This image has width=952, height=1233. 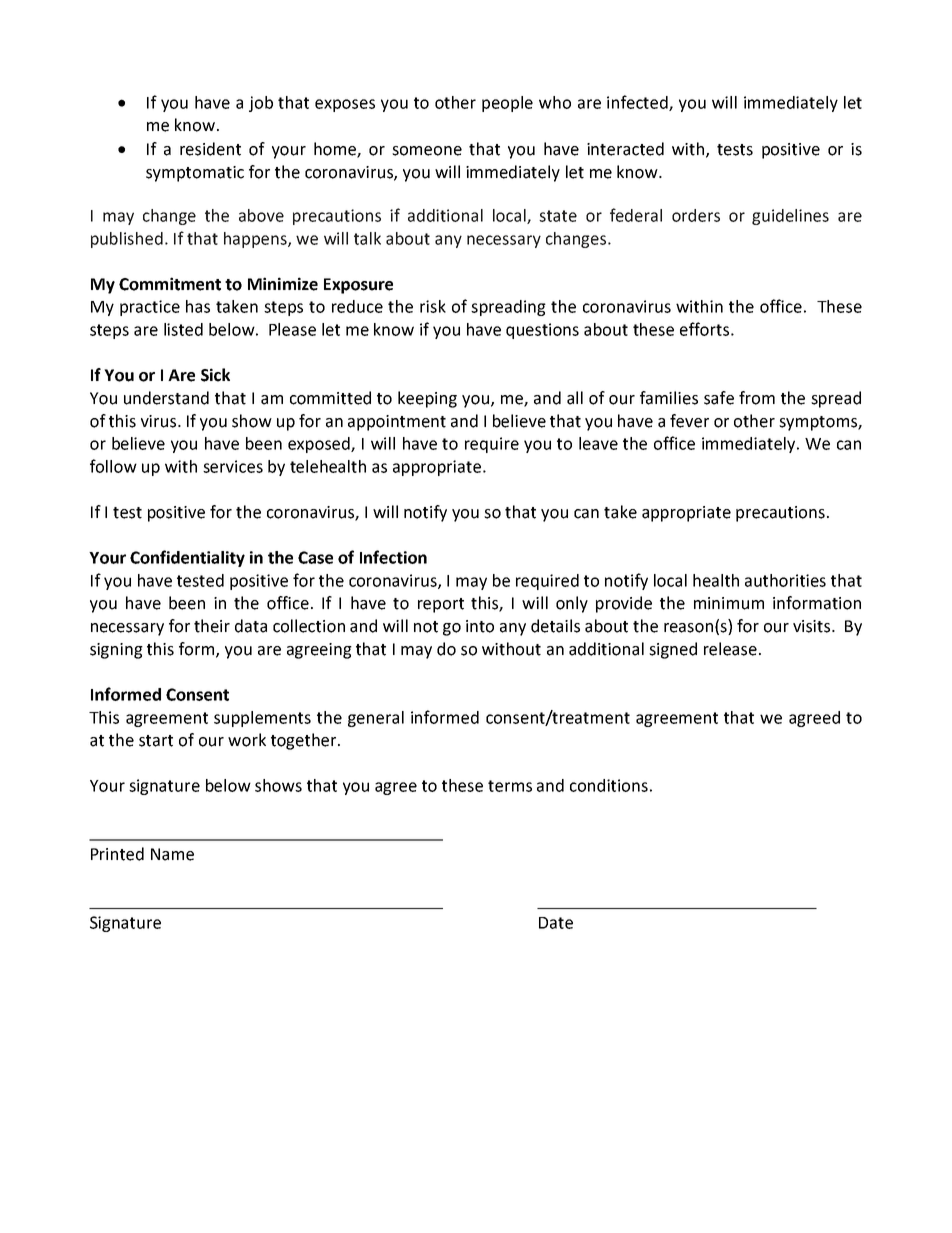 I want to click on Name, so click(x=172, y=854).
